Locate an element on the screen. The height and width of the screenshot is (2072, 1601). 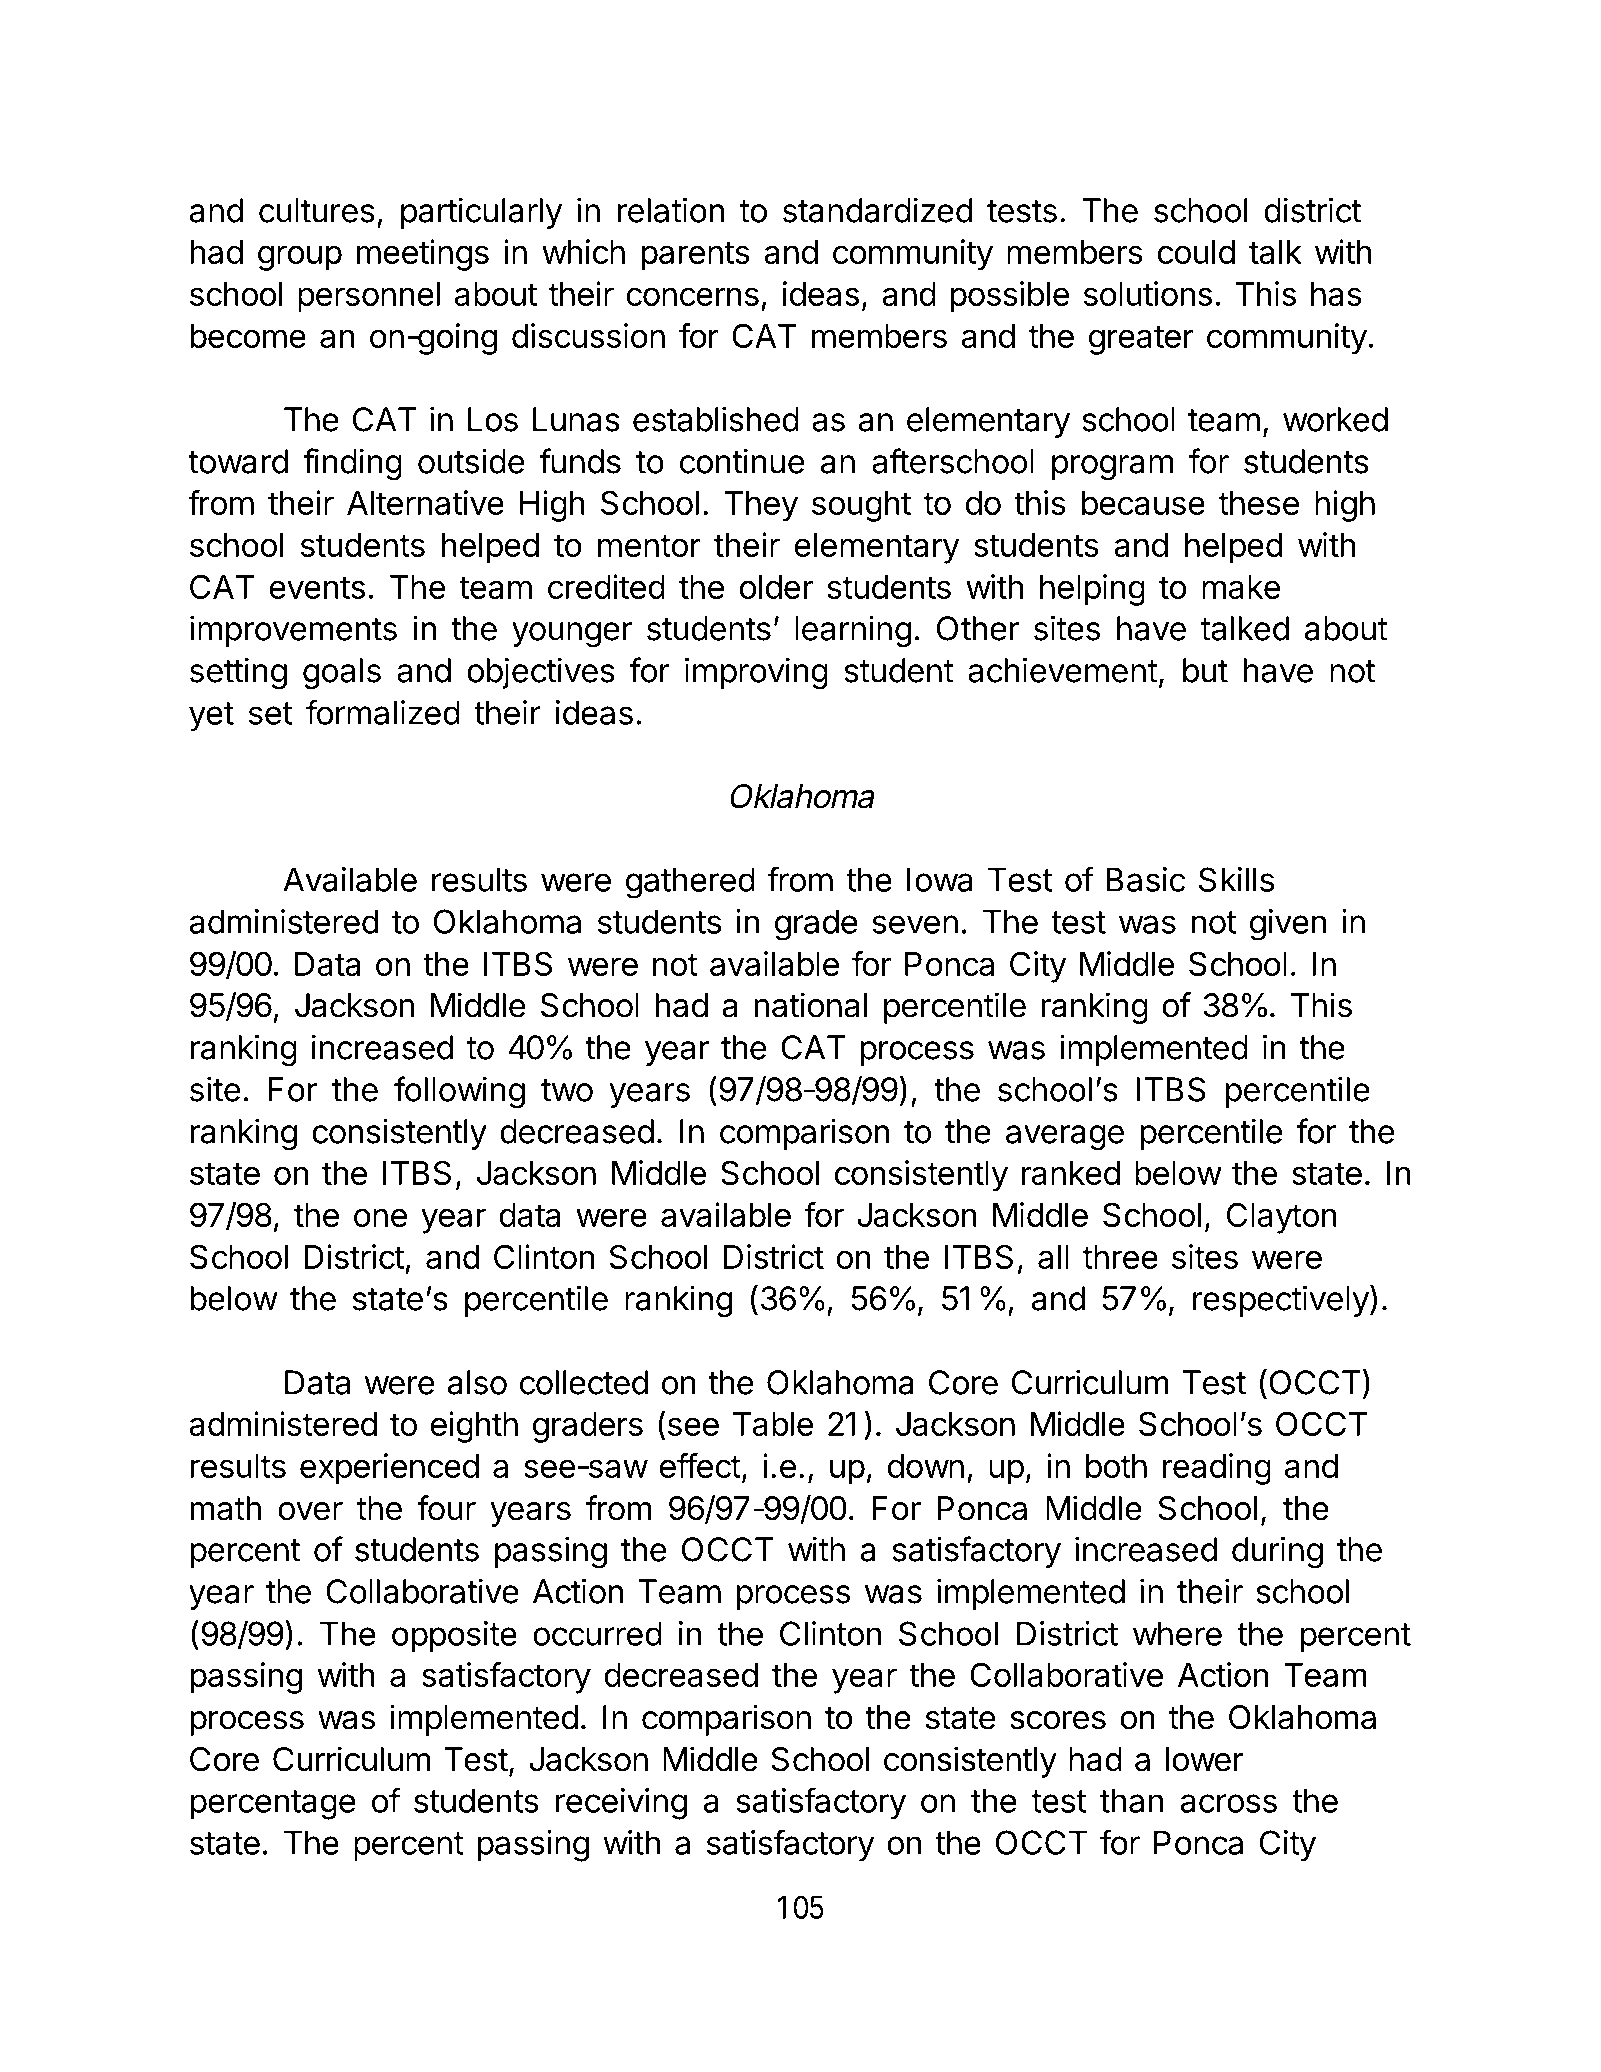
national is located at coordinates (810, 1005).
